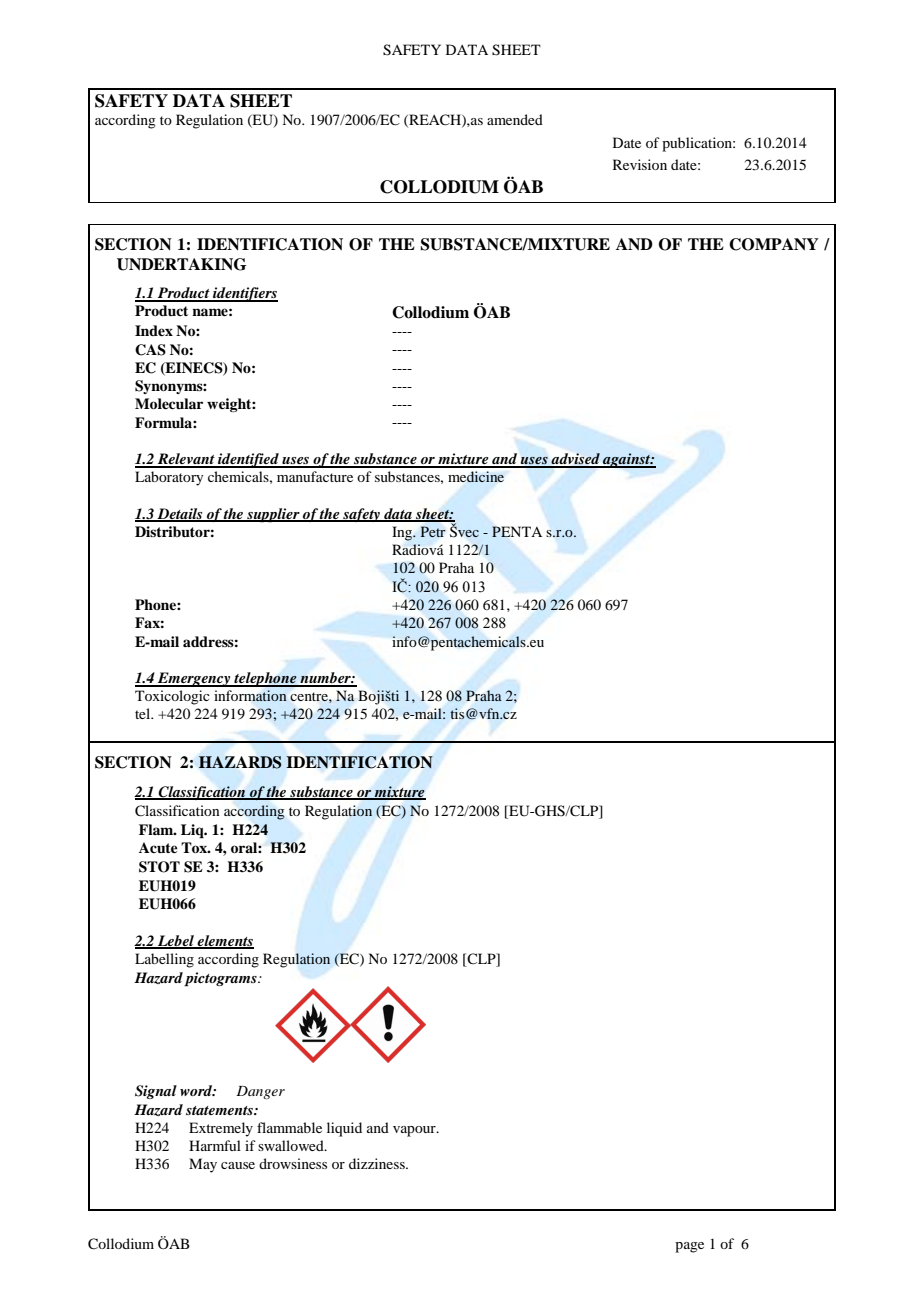 This document has height=1308, width=924. Describe the element at coordinates (180, 515) in the document. I see `Details` at that location.
